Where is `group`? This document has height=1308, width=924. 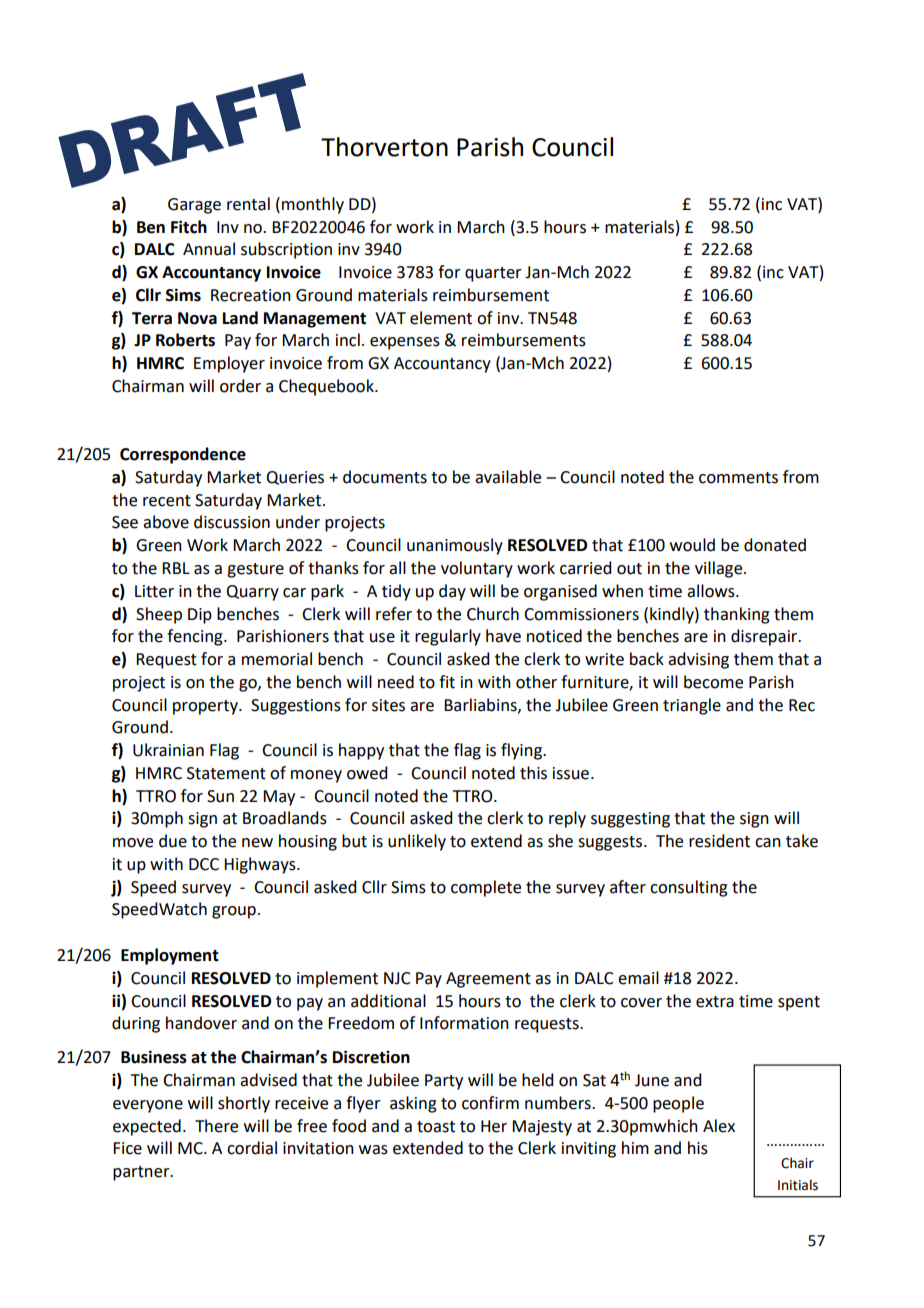
group is located at coordinates (234, 912).
